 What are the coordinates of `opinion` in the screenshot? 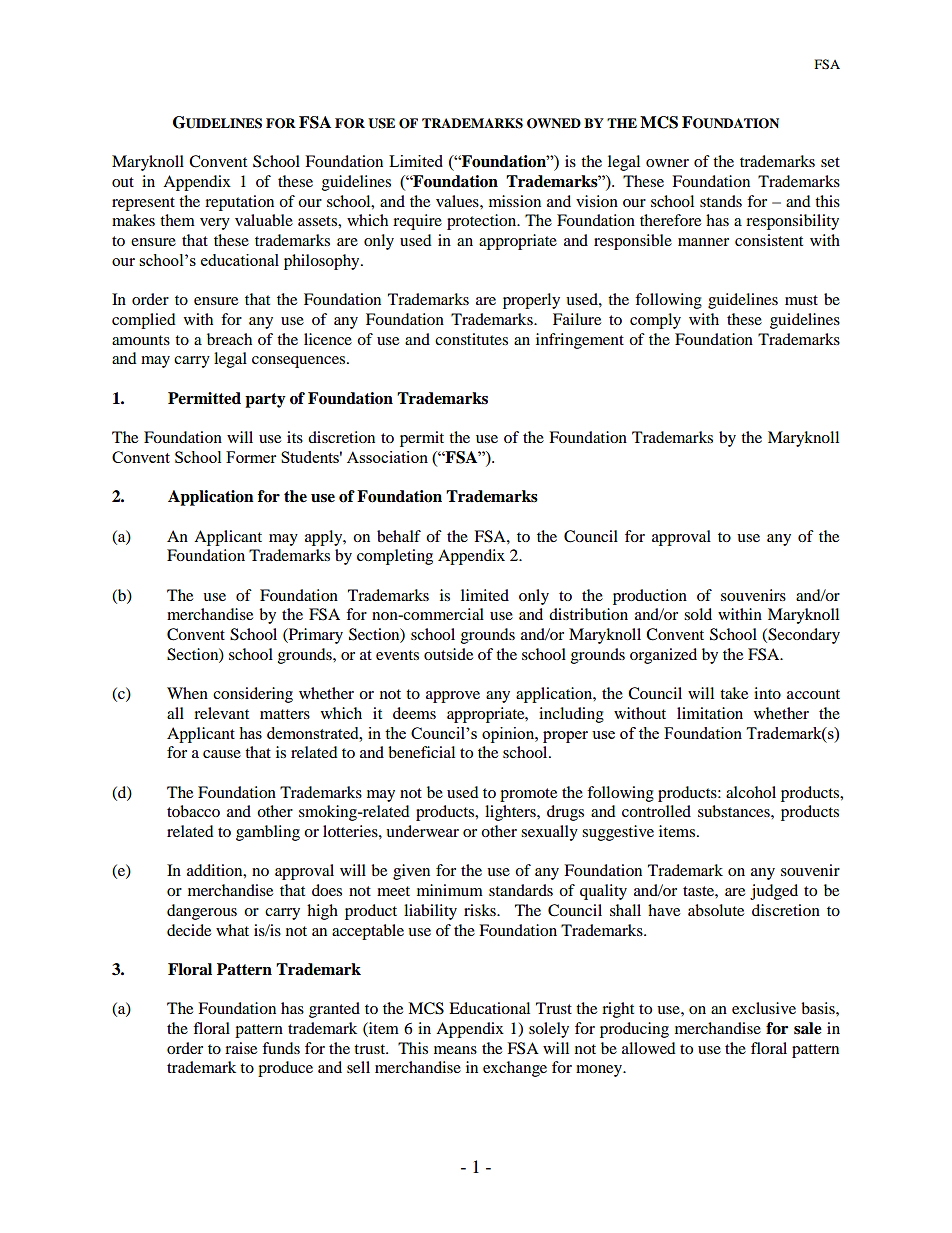 It's located at (509, 735).
